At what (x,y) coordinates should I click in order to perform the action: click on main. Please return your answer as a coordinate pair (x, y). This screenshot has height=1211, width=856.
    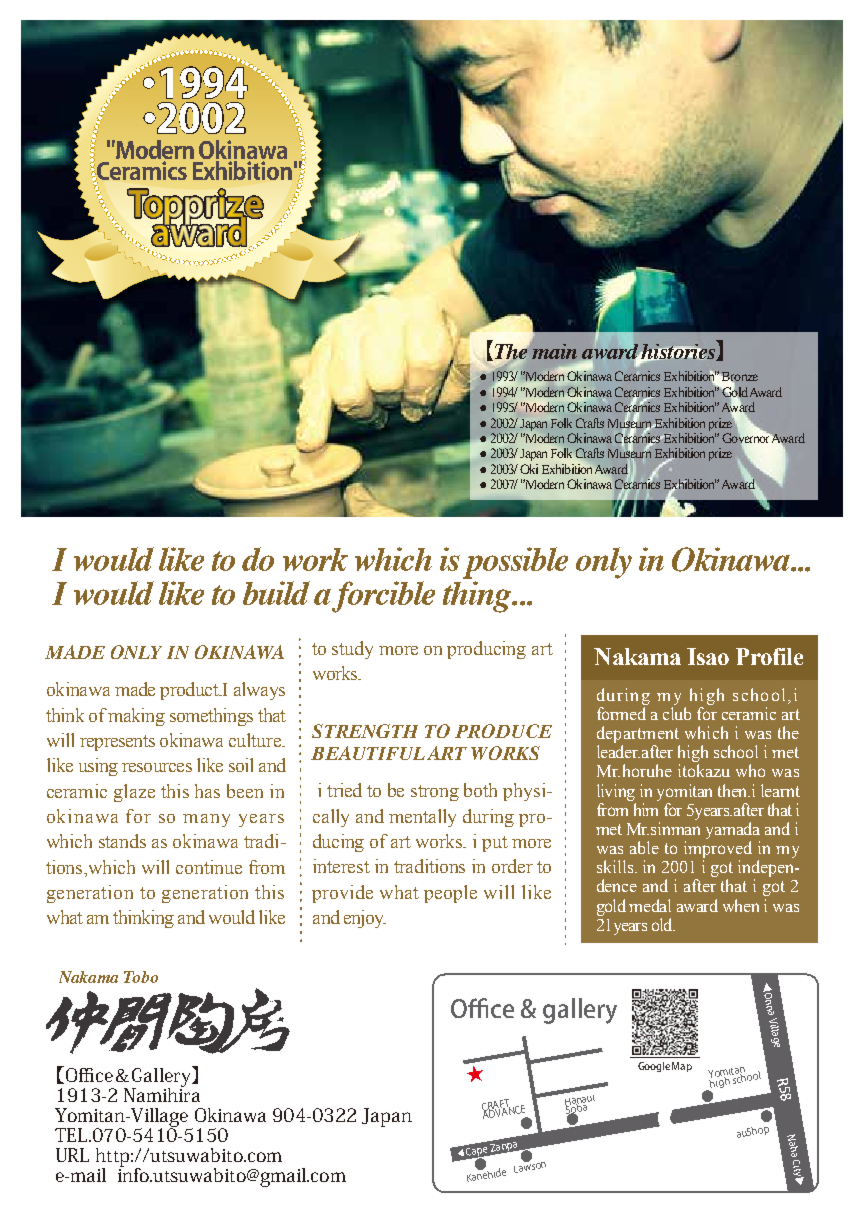
    Looking at the image, I should click on (554, 351).
